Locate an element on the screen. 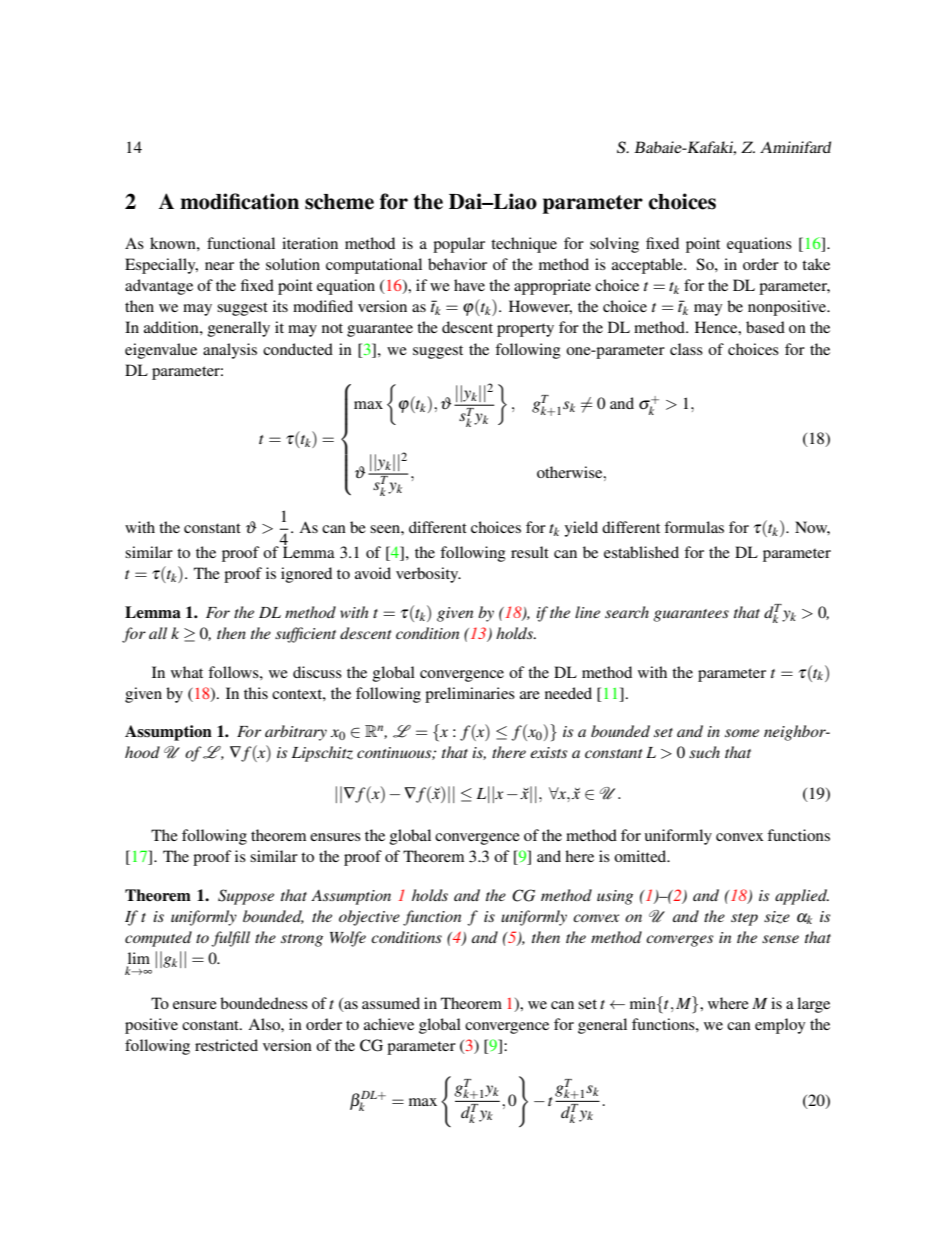  result is located at coordinates (530, 552).
